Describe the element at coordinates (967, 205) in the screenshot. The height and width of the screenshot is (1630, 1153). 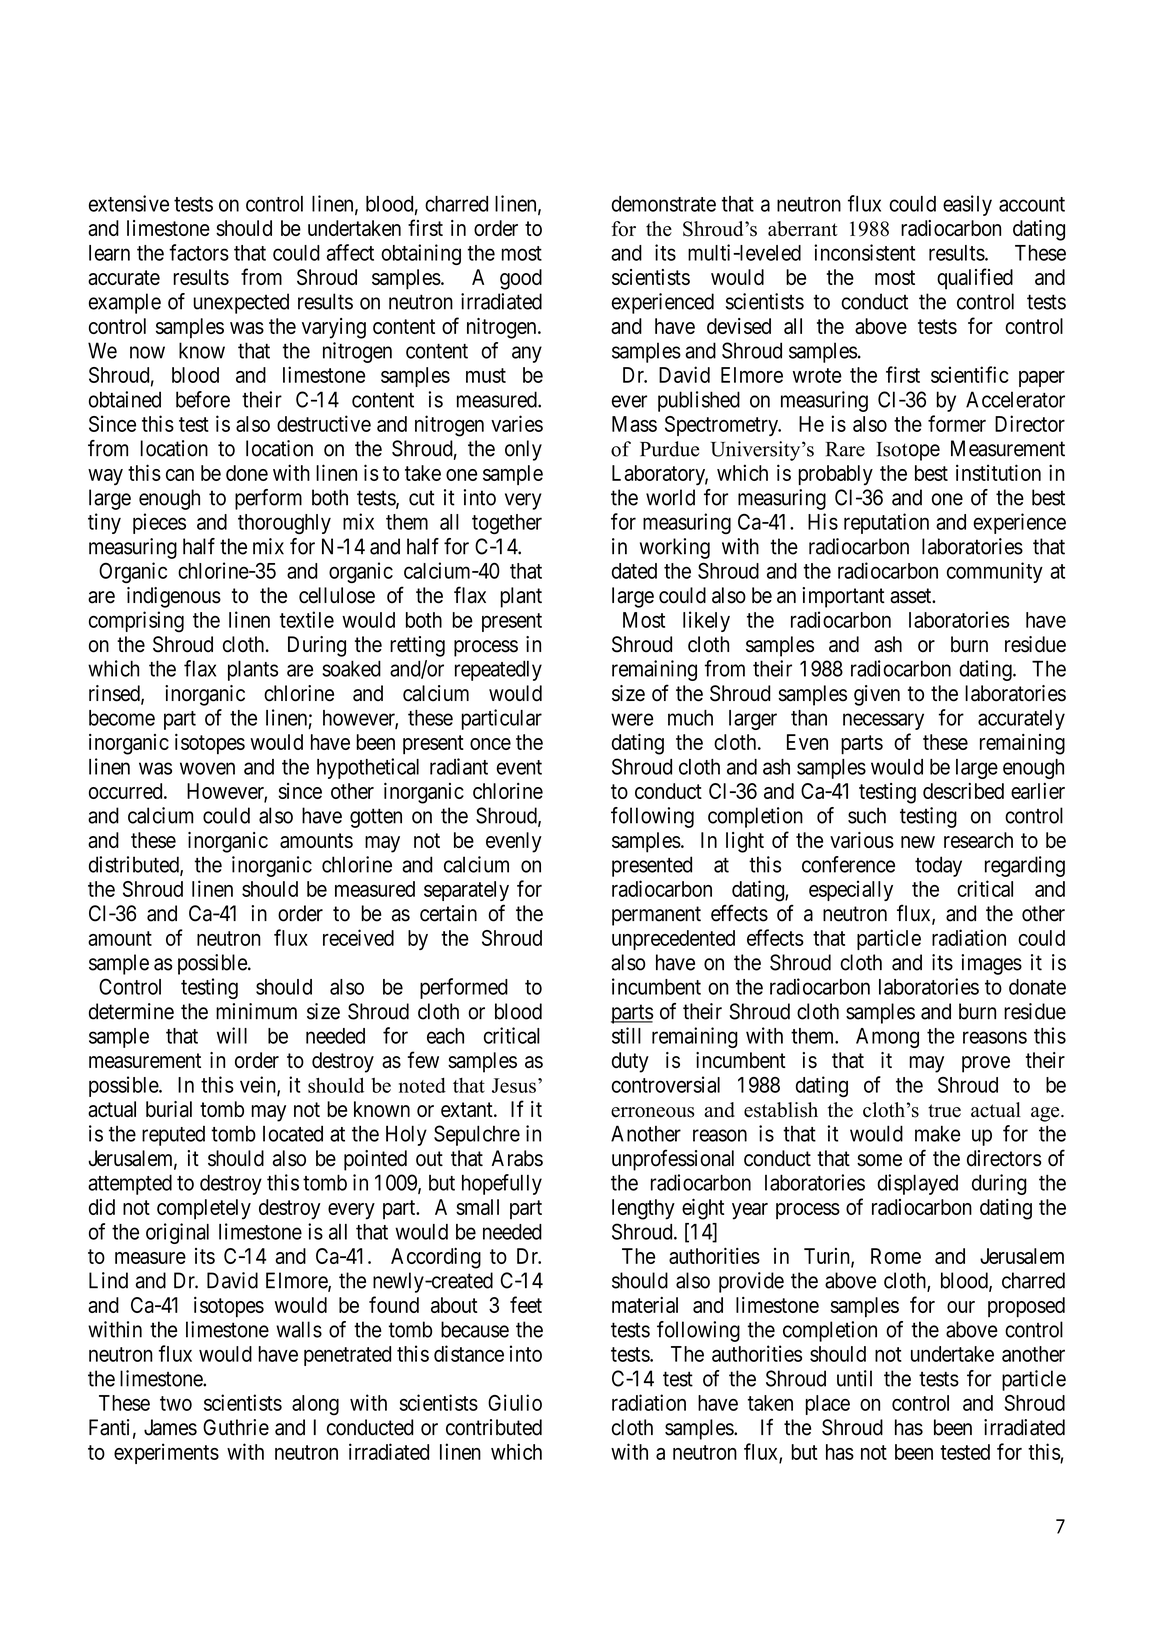
I see `easily` at that location.
